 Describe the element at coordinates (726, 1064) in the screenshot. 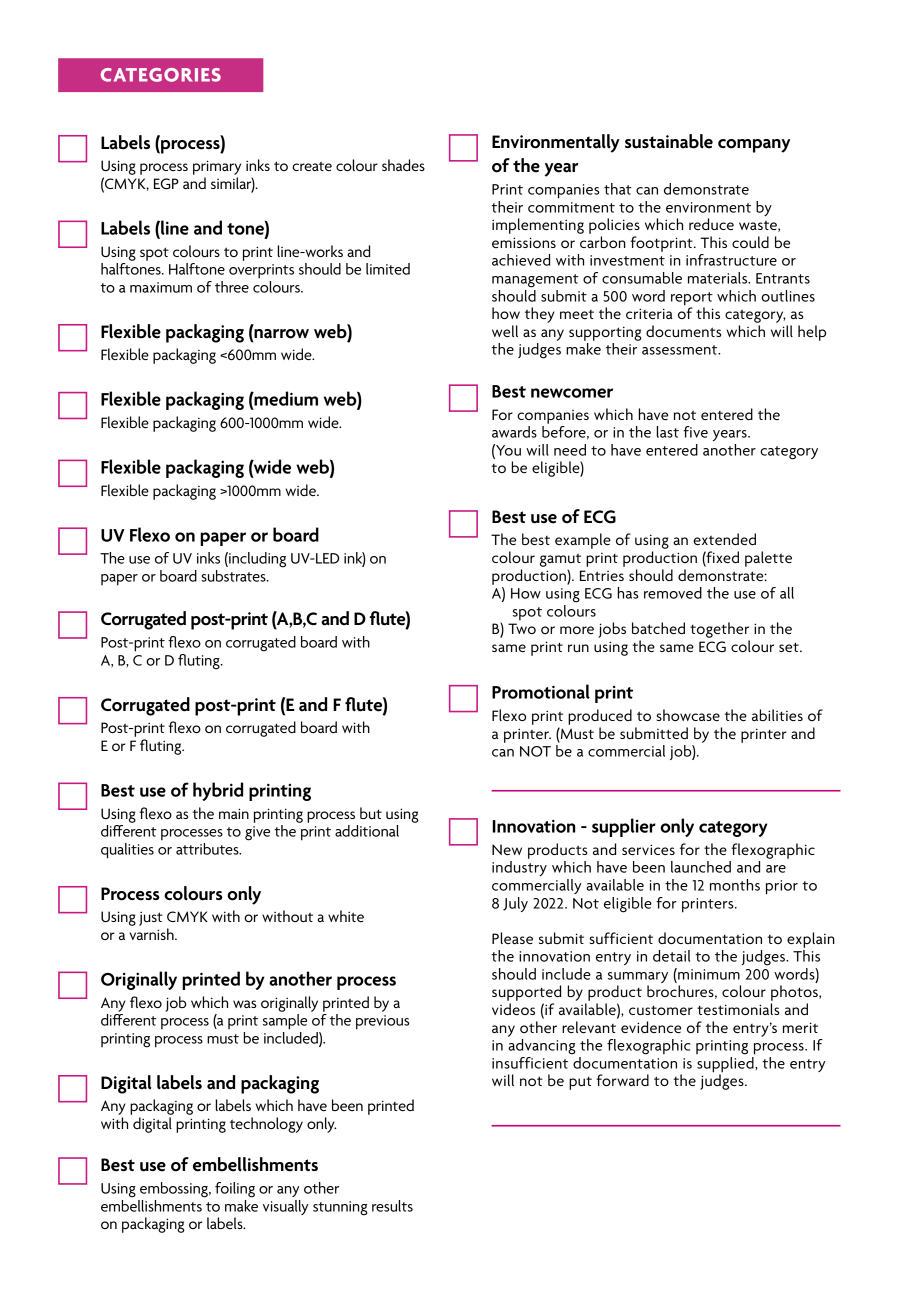

I see `supplied` at that location.
